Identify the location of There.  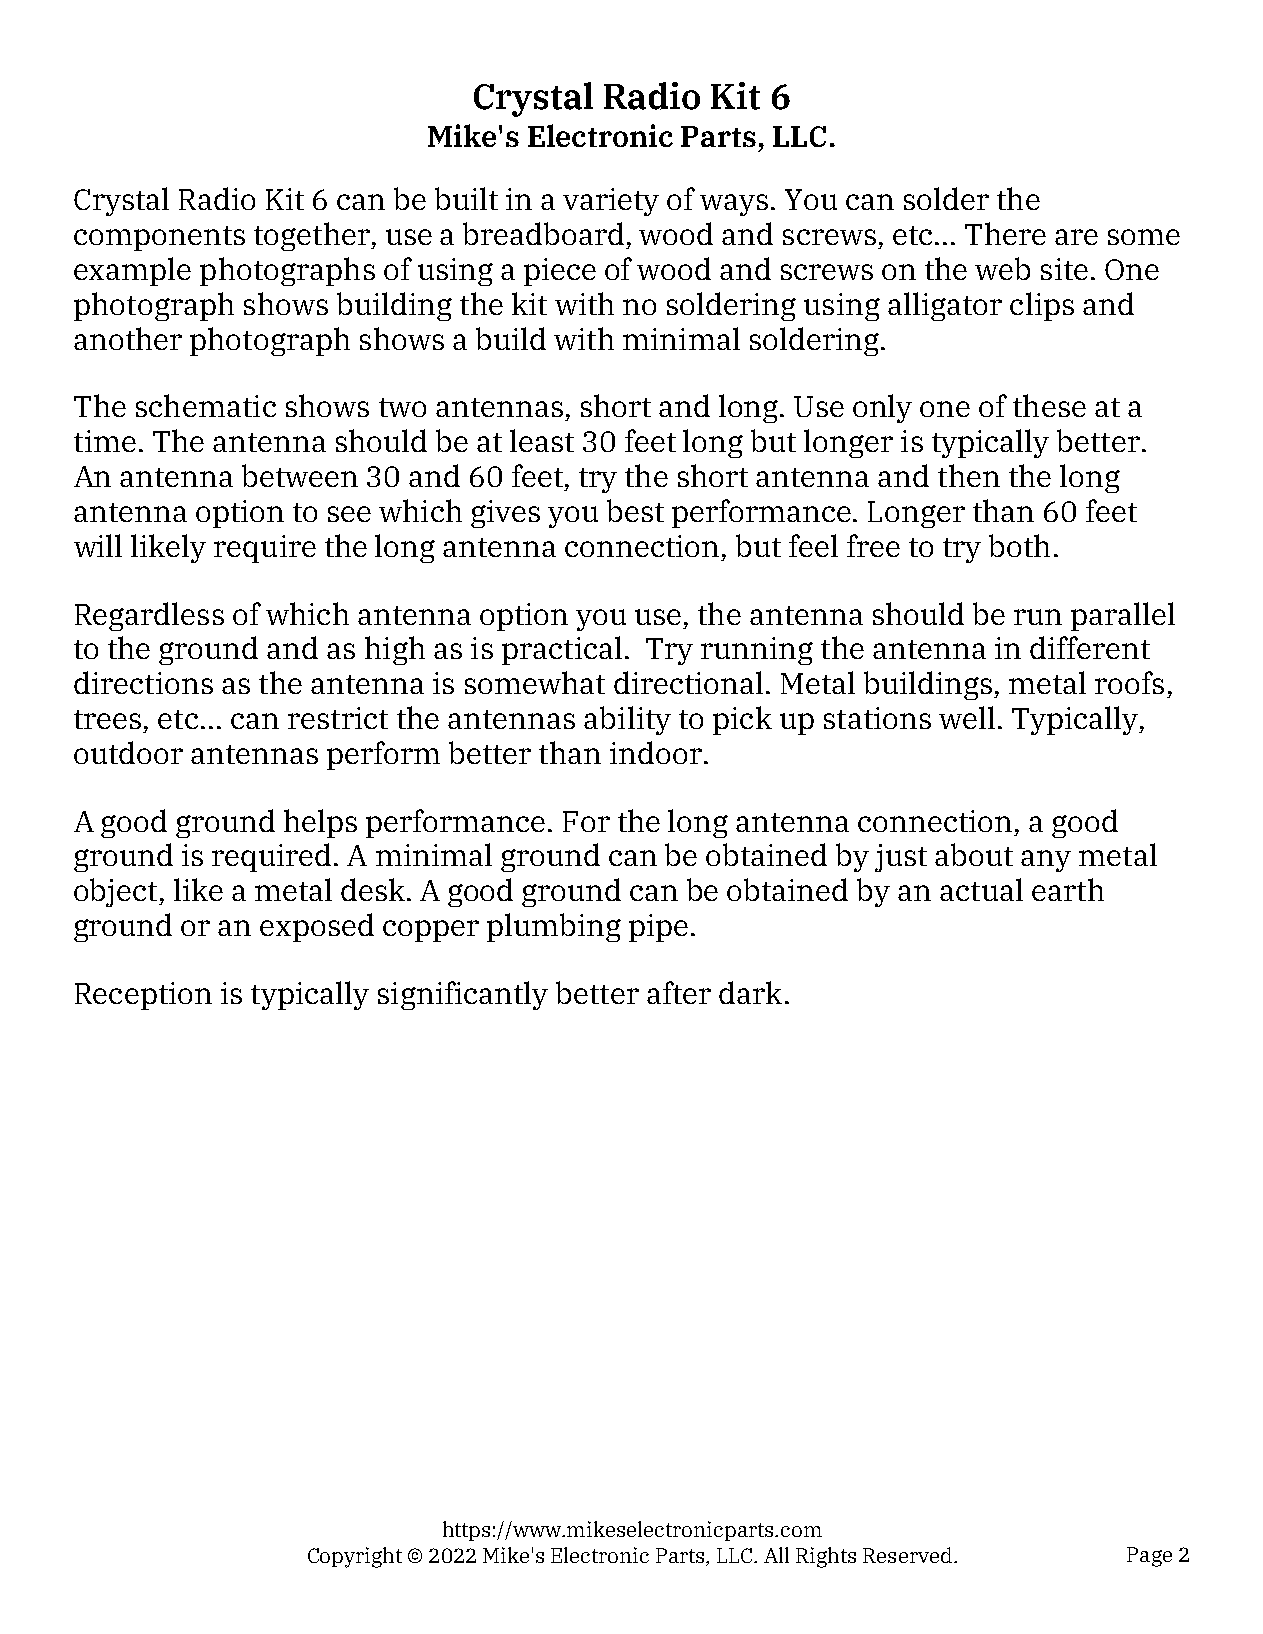
(1005, 233).
